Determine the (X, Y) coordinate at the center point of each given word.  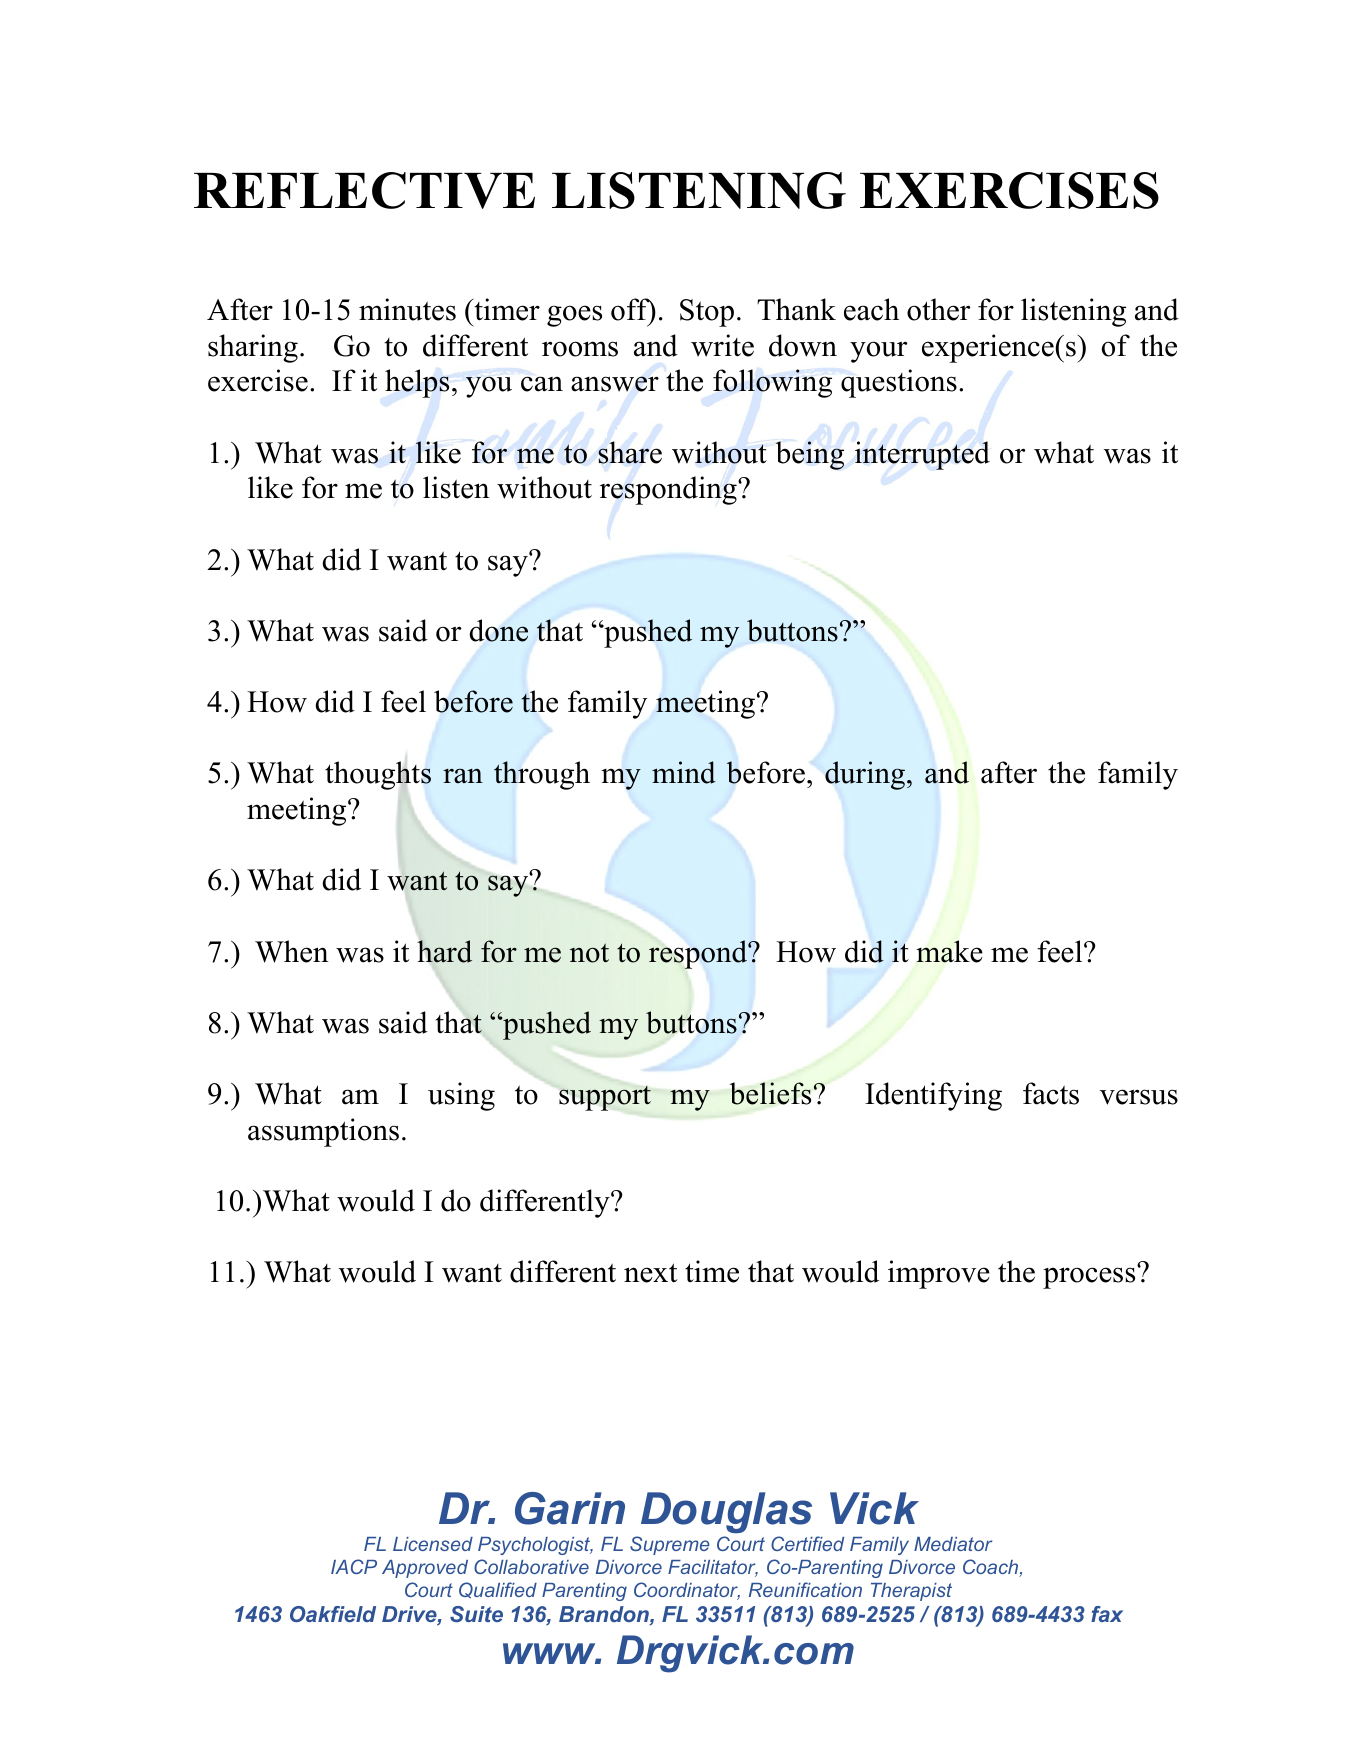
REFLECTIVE (364, 190)
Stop (707, 313)
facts (1051, 1093)
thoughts (378, 776)
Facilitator (713, 1568)
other (938, 309)
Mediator (953, 1544)
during (865, 775)
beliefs (770, 1093)
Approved (425, 1569)
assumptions (323, 1132)
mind (684, 772)
